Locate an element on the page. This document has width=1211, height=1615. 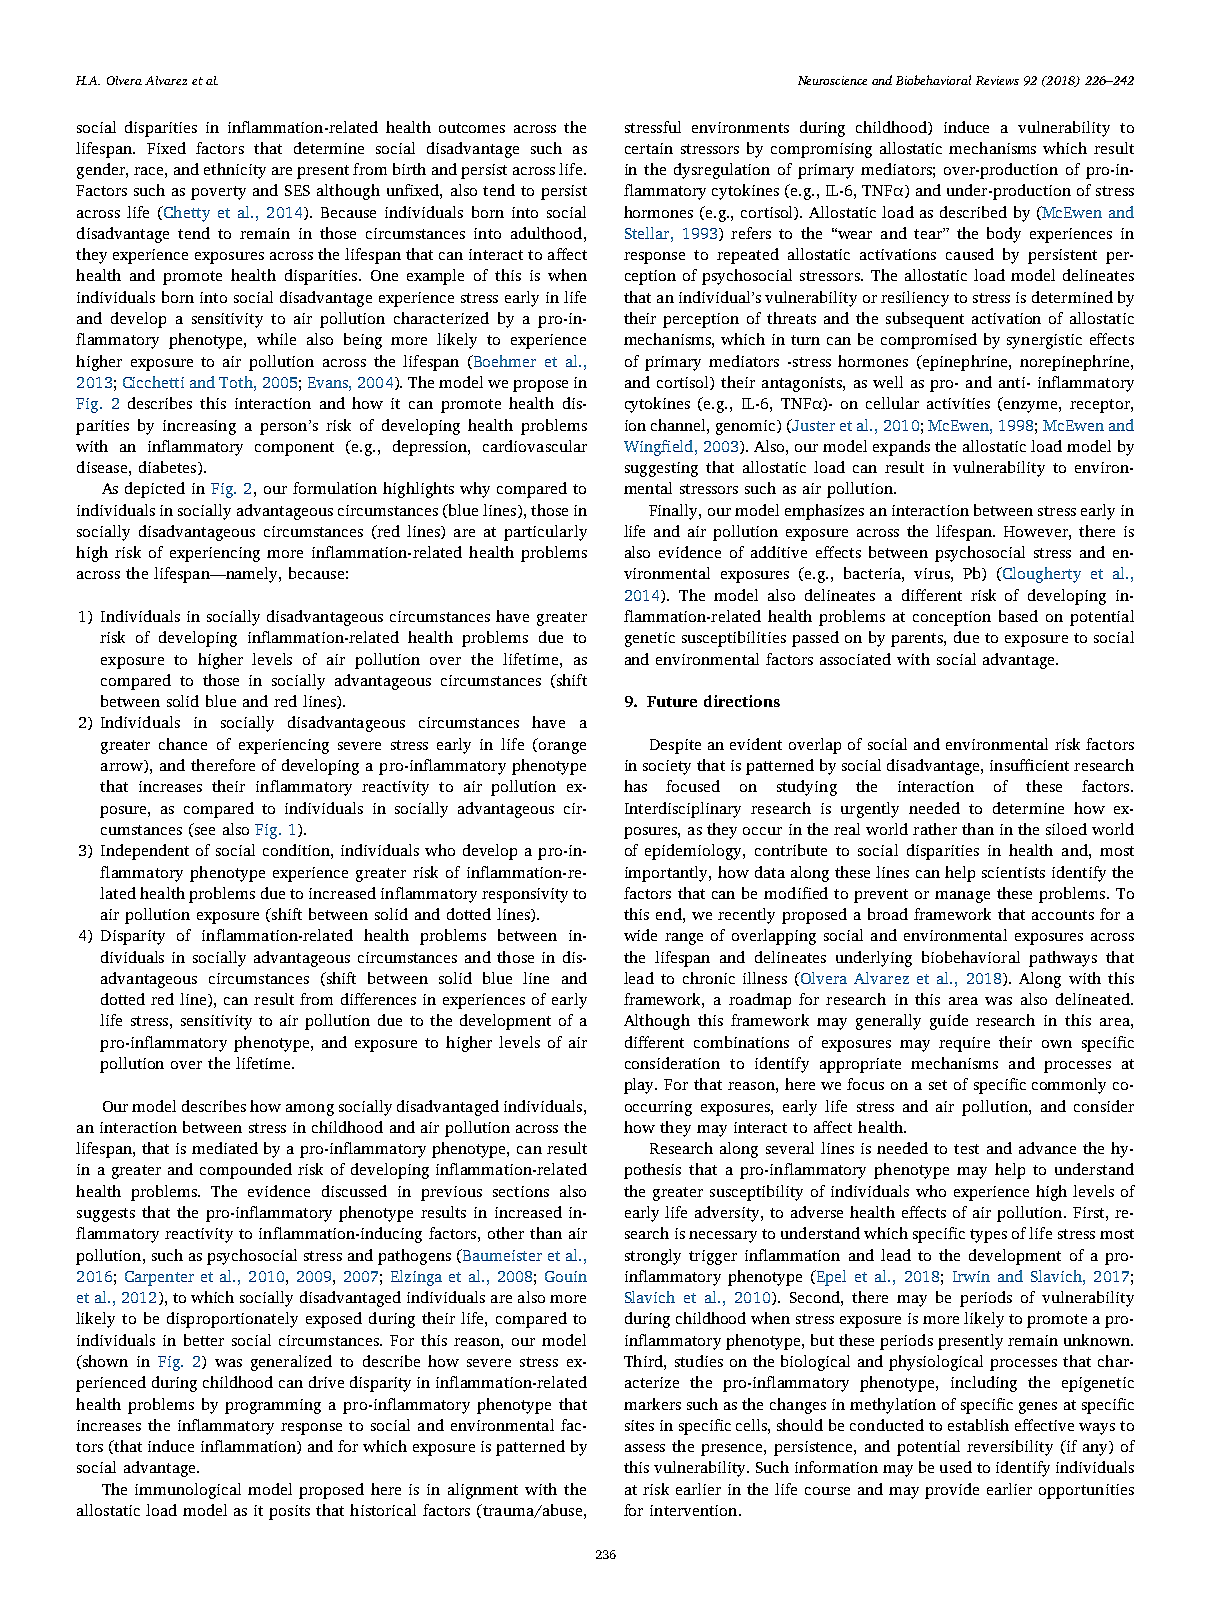
immunological is located at coordinates (188, 1491).
